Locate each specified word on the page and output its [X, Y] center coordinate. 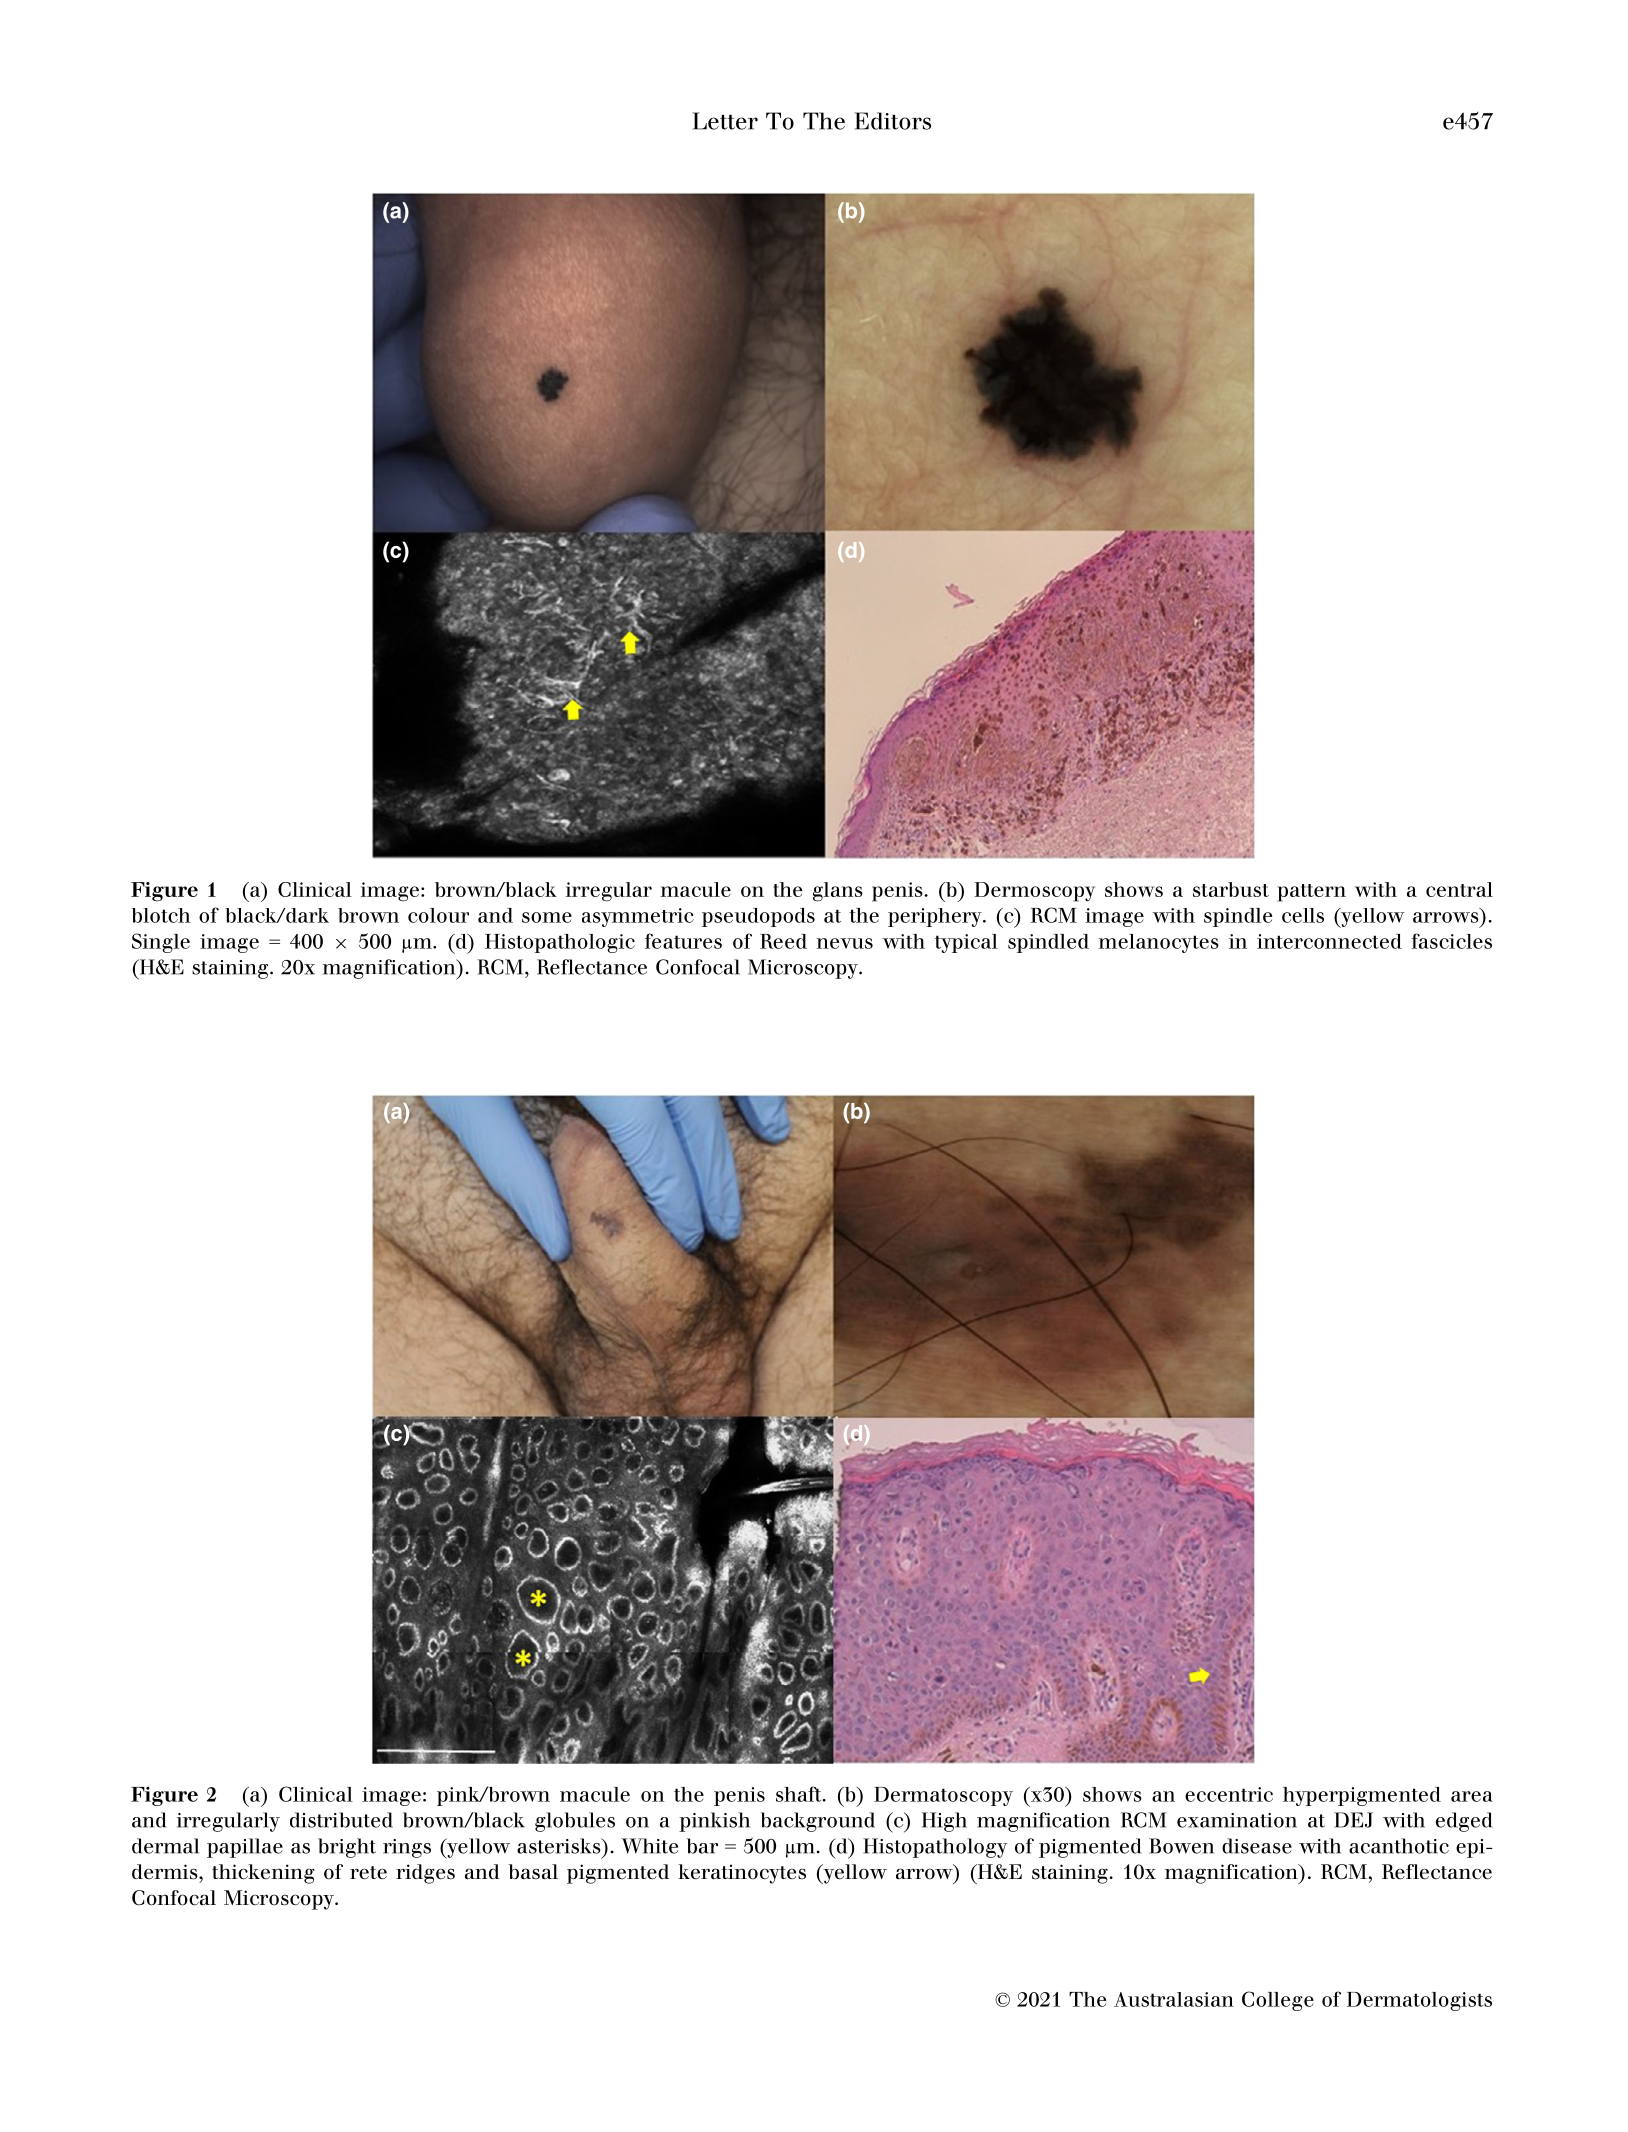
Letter [725, 121]
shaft [800, 1794]
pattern [1311, 893]
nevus [844, 943]
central [1459, 889]
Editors [893, 121]
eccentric [1229, 1794]
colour [438, 915]
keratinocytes [742, 1874]
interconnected [1329, 941]
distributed [341, 1820]
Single [161, 943]
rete [368, 1873]
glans [838, 892]
